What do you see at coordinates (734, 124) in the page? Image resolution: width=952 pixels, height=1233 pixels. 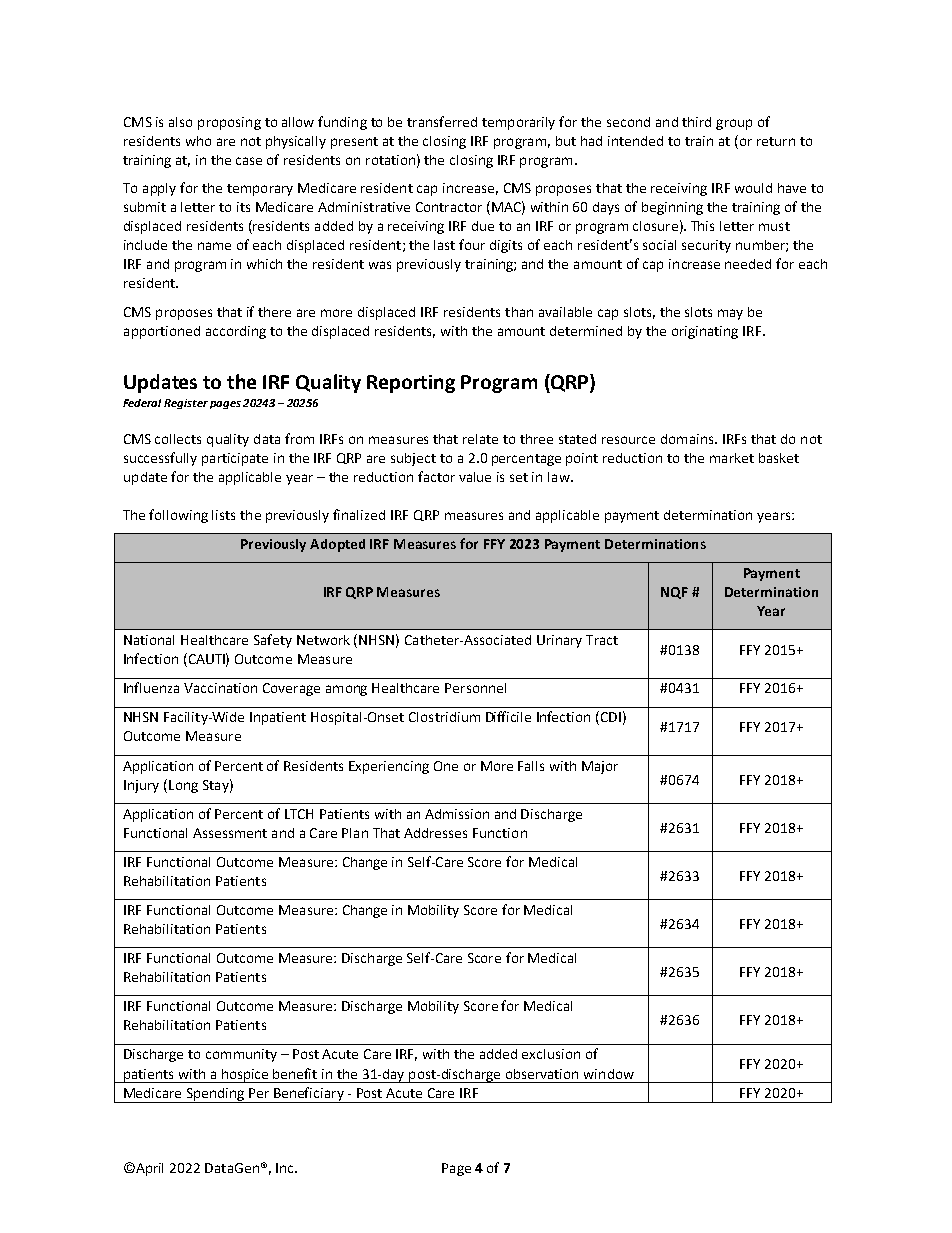 I see `group` at bounding box center [734, 124].
